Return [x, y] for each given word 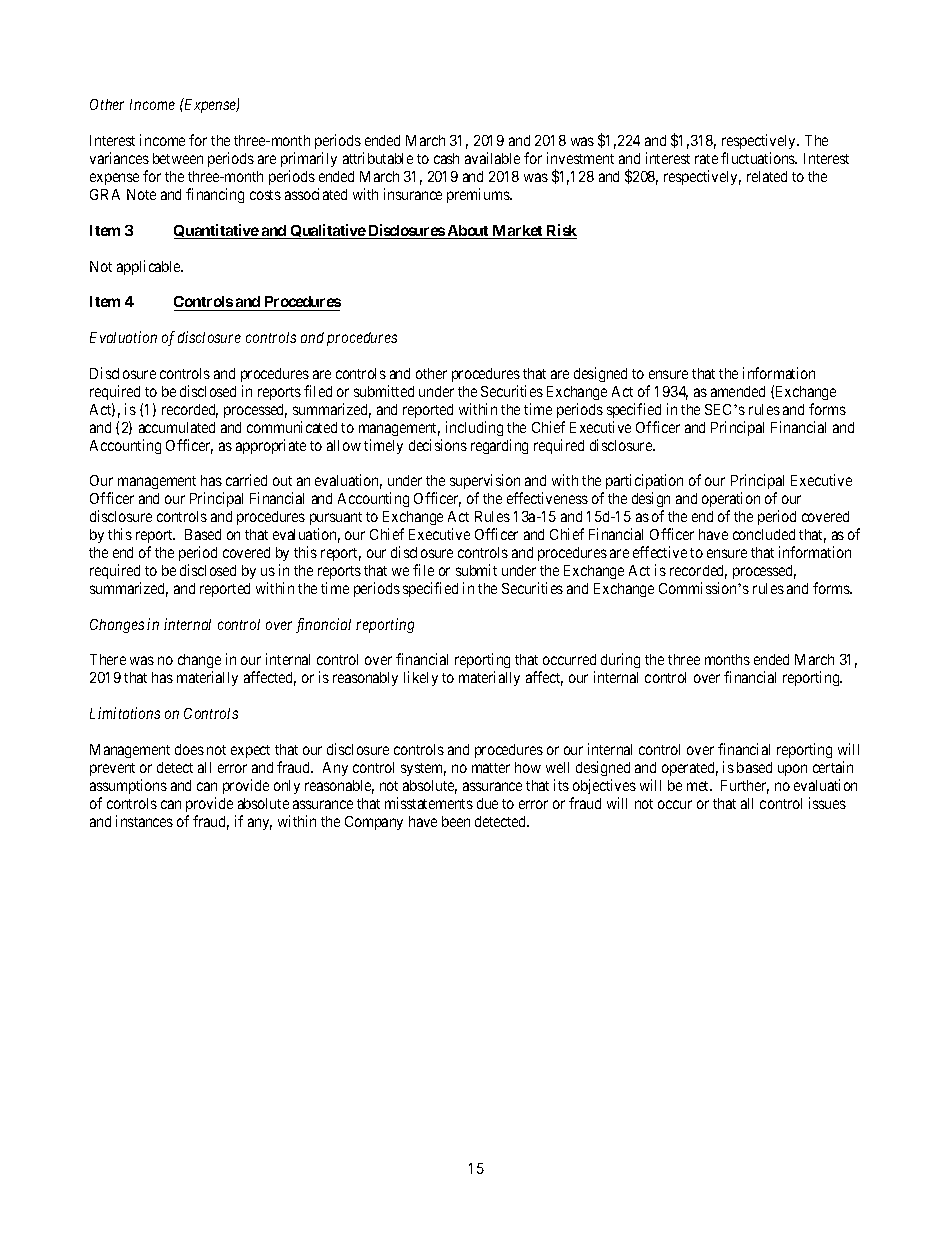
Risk [561, 231]
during [620, 660]
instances [144, 821]
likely [421, 678]
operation [731, 501]
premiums [479, 195]
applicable [150, 267]
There [108, 659]
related [767, 176]
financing [215, 195]
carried [246, 480]
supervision [486, 483]
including [474, 428]
